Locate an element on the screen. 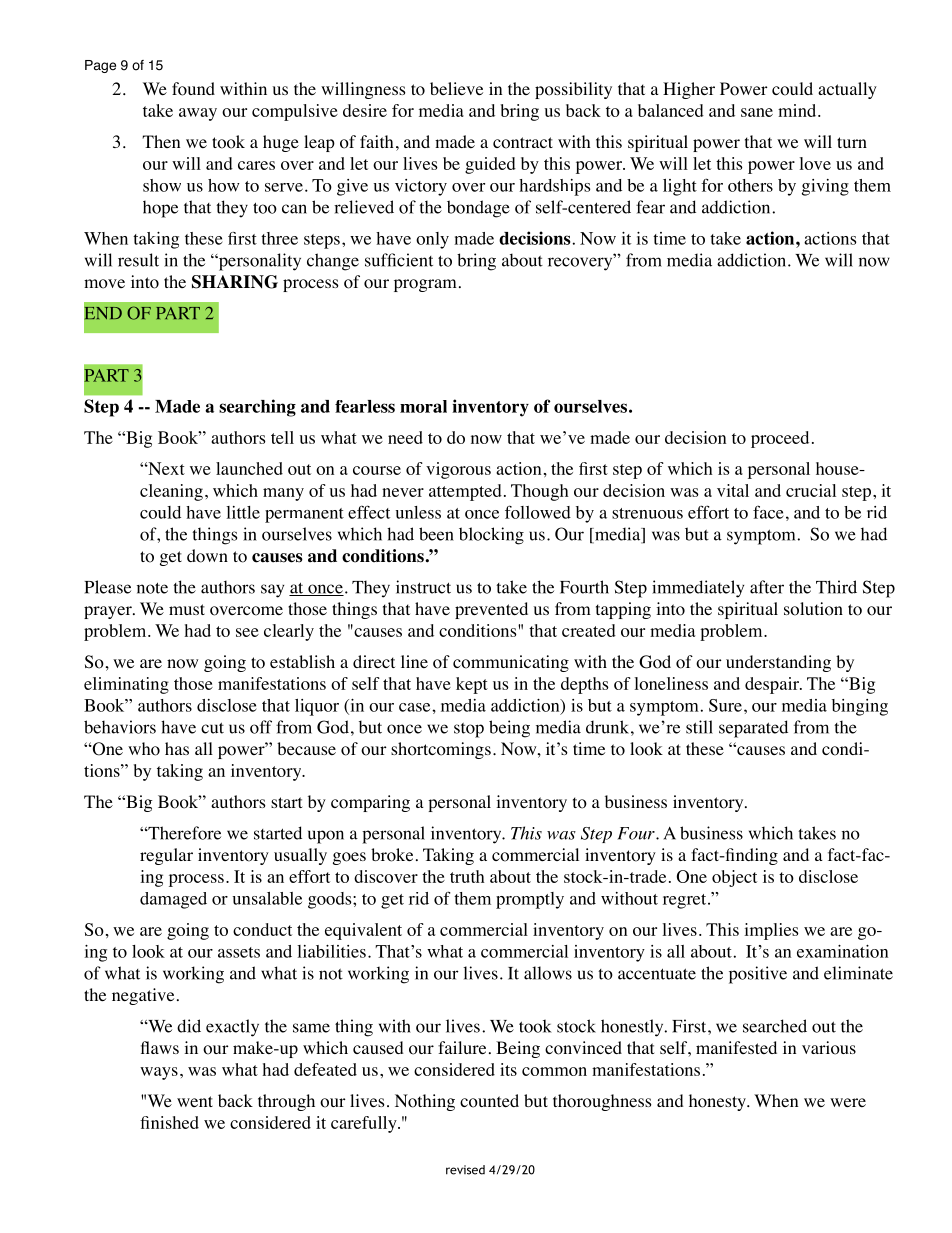  vigorous is located at coordinates (458, 470).
